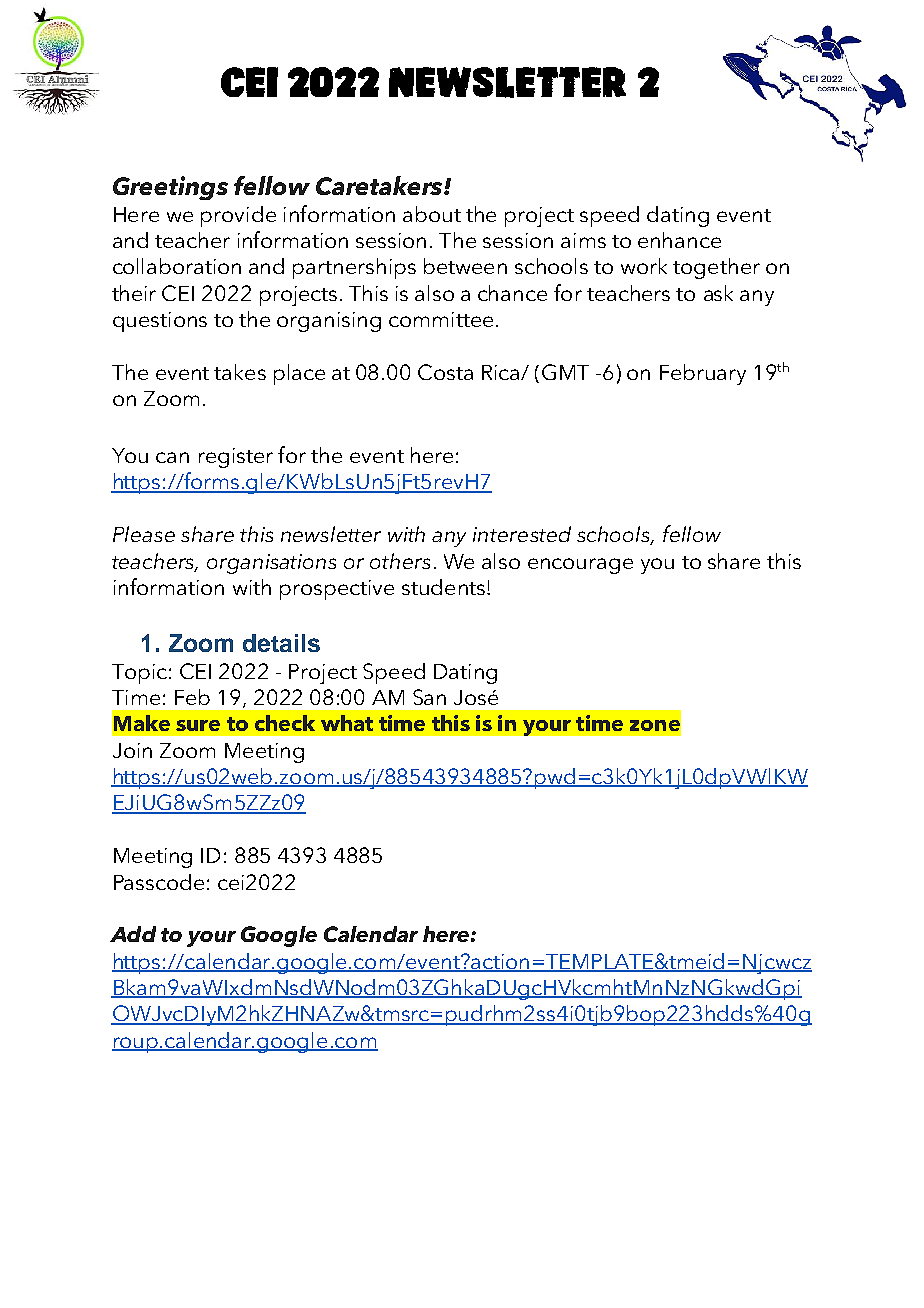 Image resolution: width=924 pixels, height=1308 pixels. I want to click on San, so click(429, 697).
